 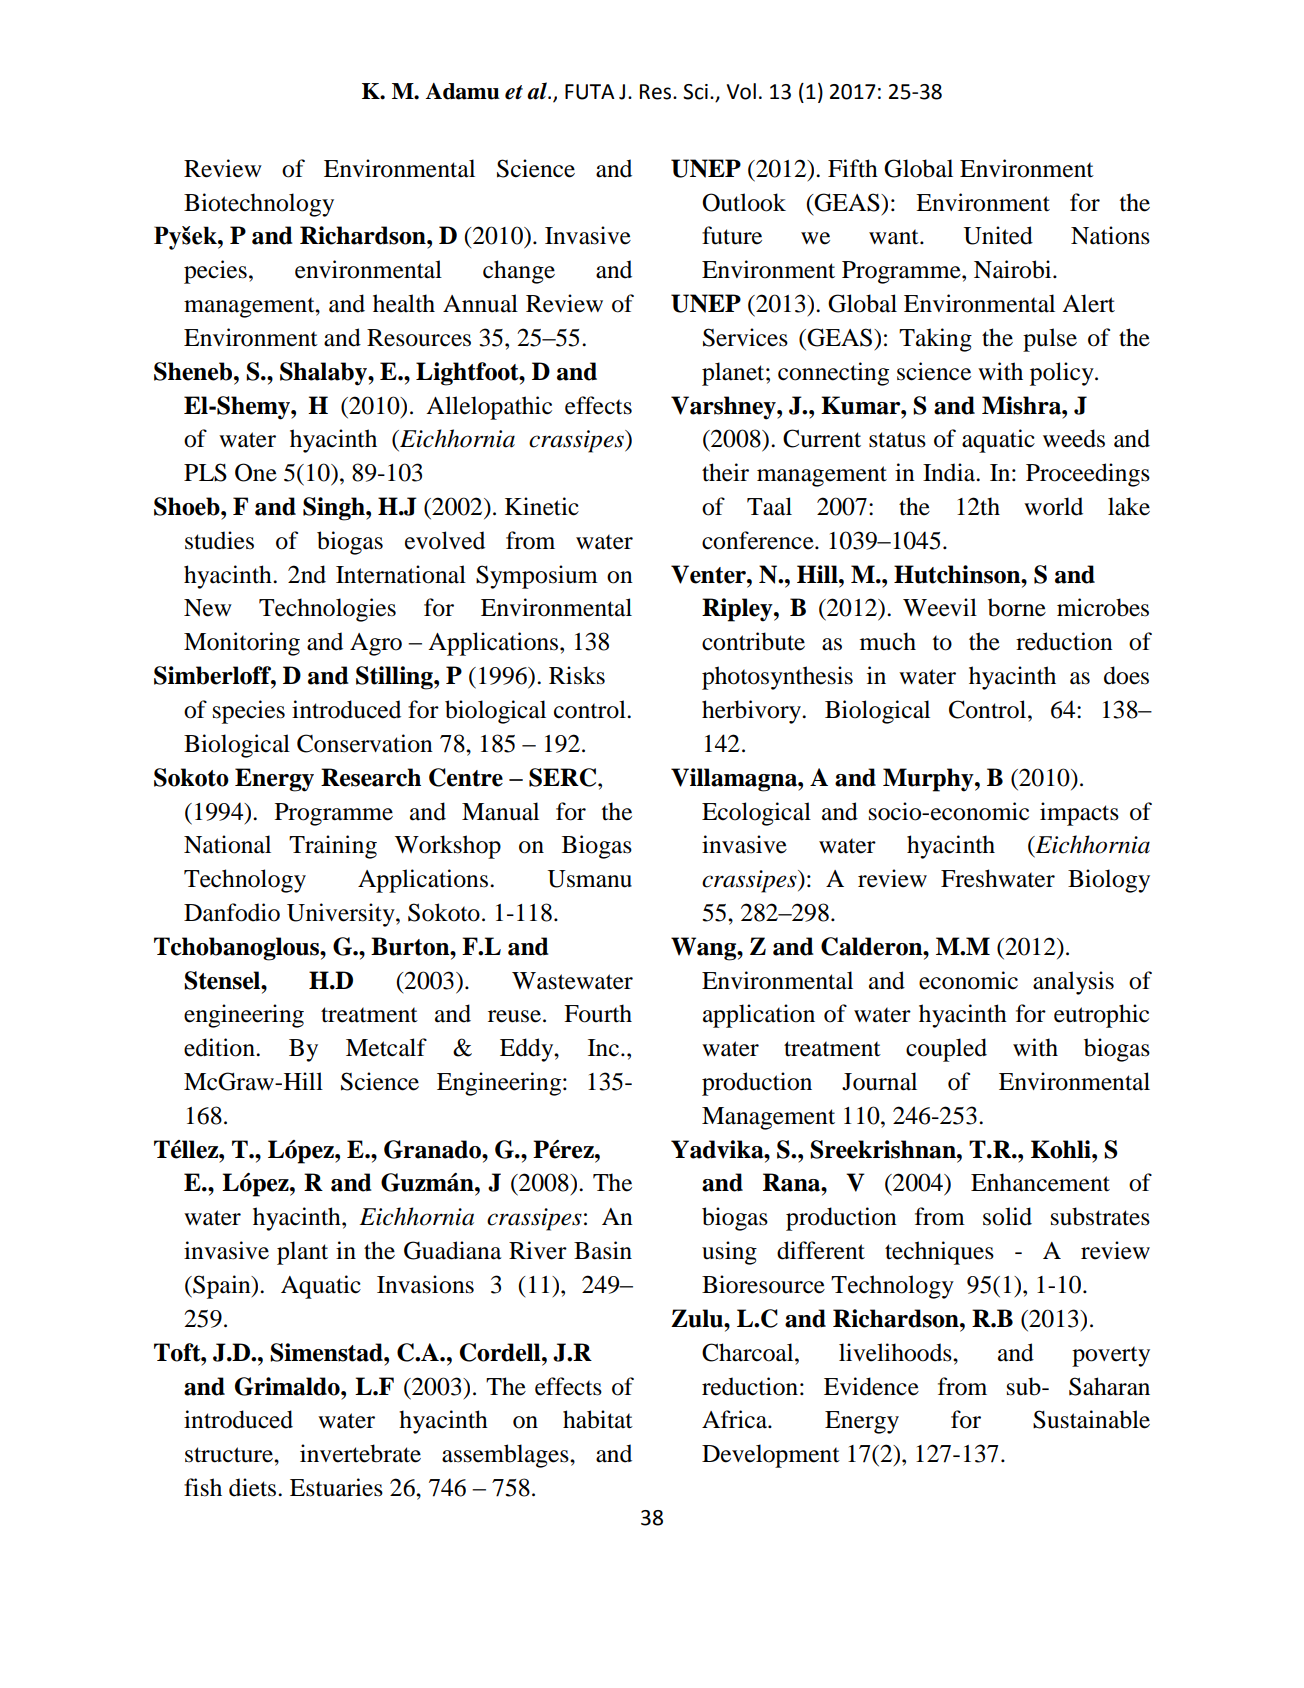 What do you see at coordinates (759, 540) in the document?
I see `conference` at bounding box center [759, 540].
